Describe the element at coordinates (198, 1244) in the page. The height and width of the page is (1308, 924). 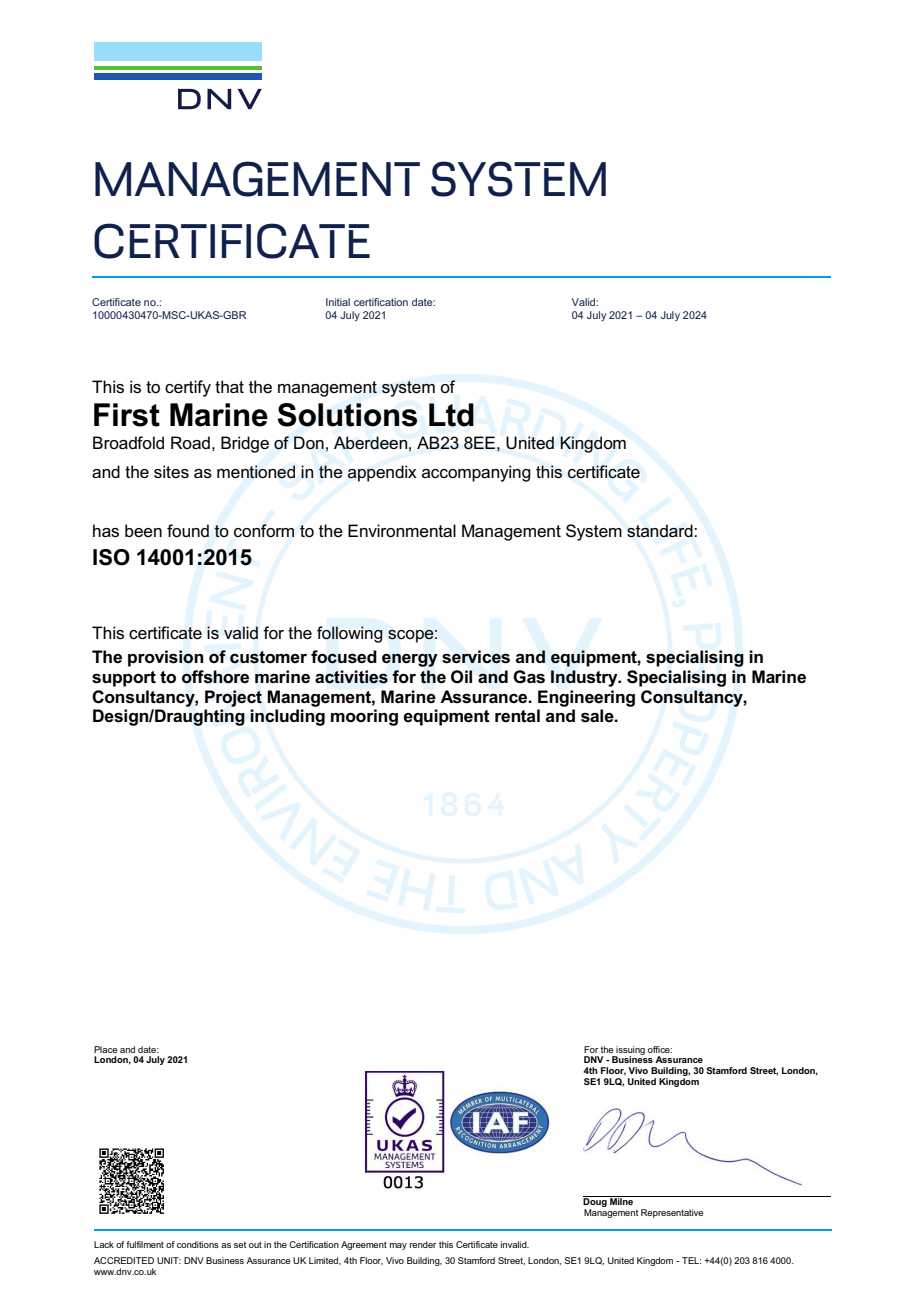
I see `conditions` at that location.
